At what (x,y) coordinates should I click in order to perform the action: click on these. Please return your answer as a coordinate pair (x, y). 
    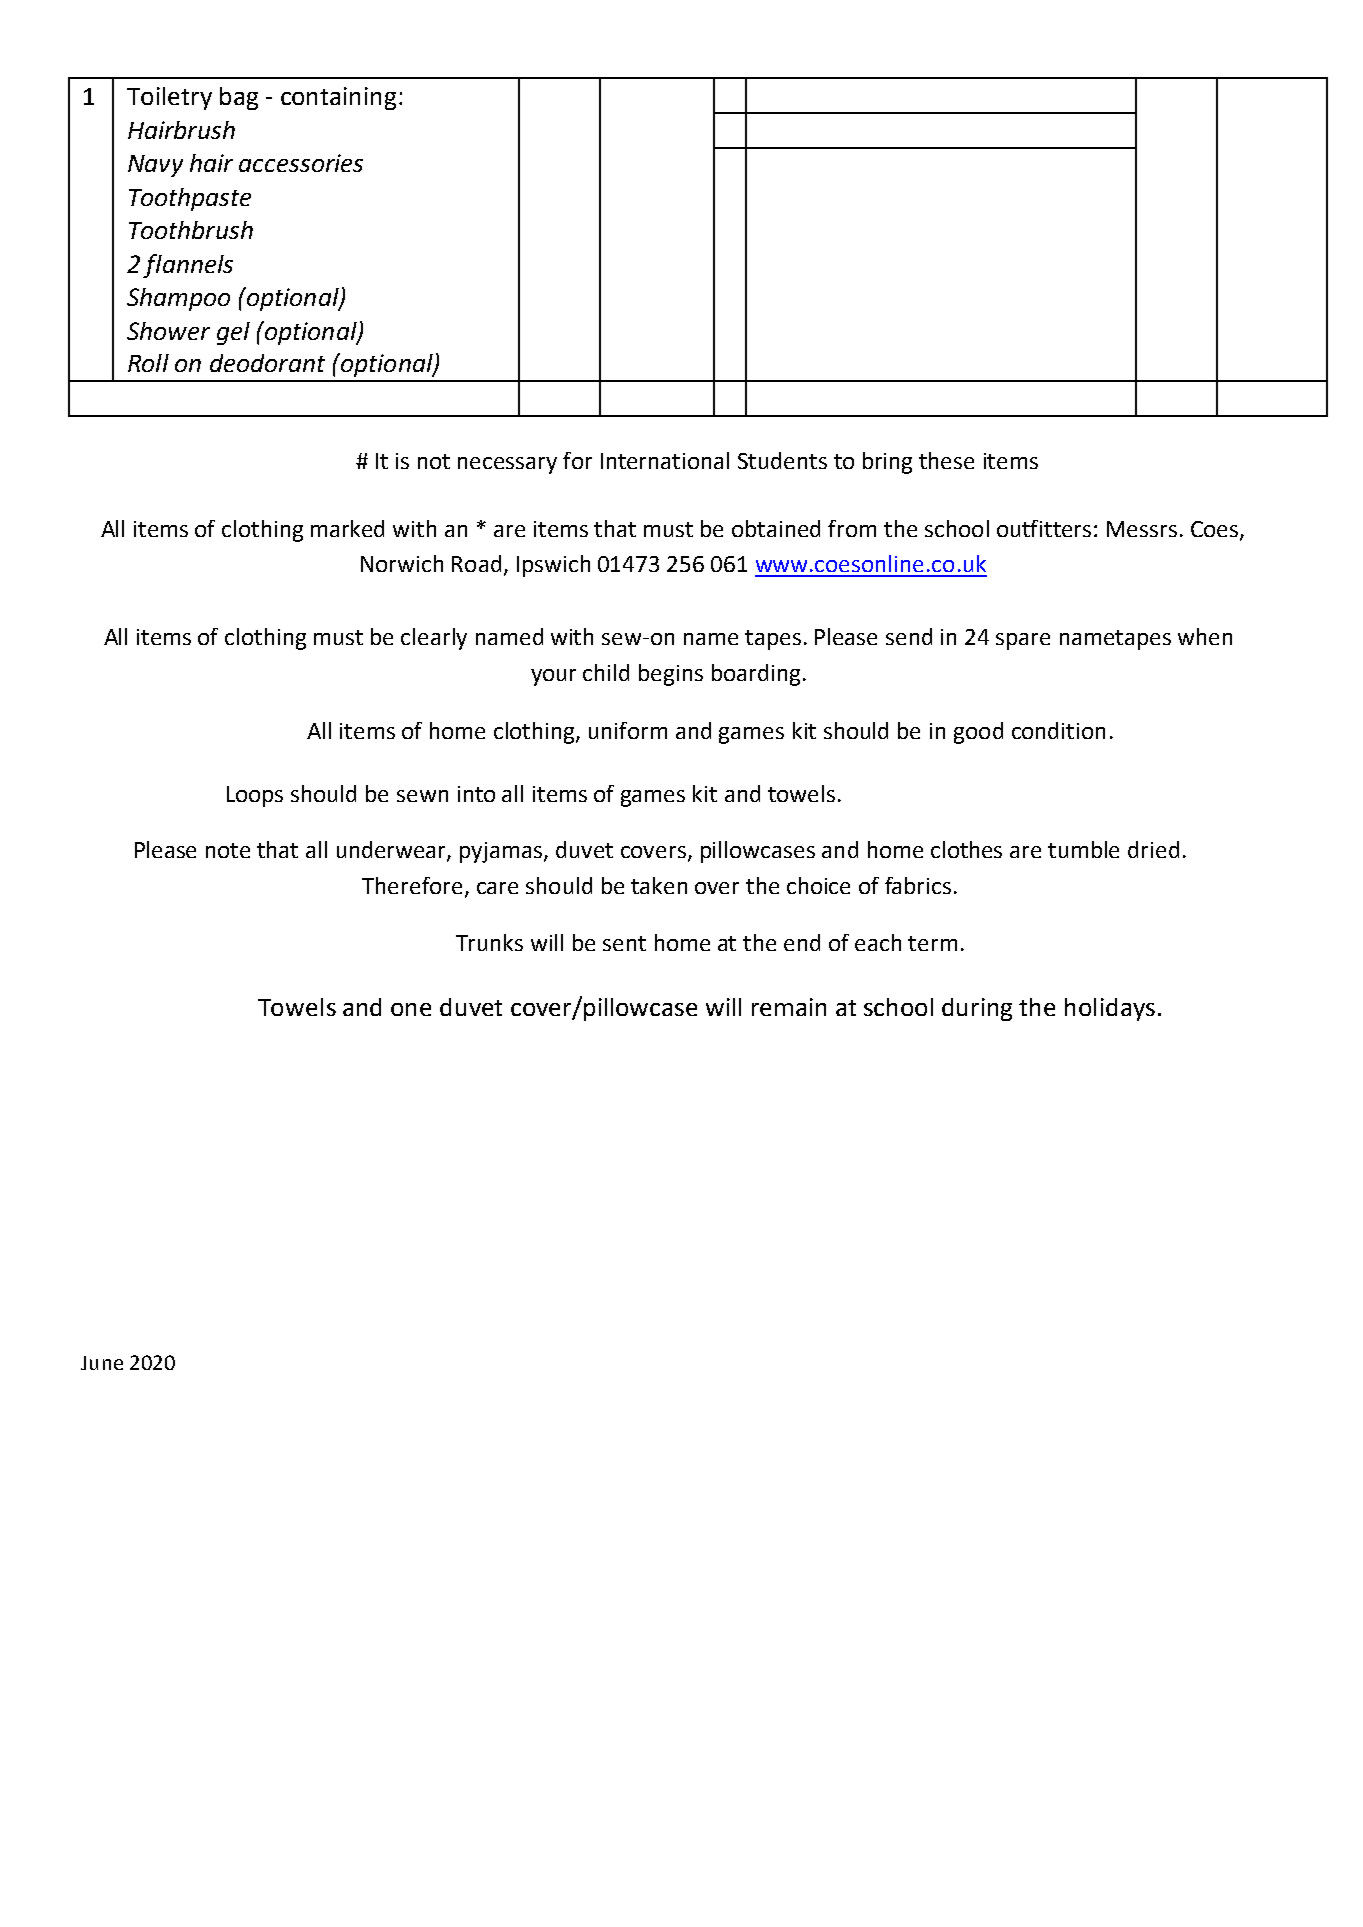
    Looking at the image, I should click on (946, 460).
